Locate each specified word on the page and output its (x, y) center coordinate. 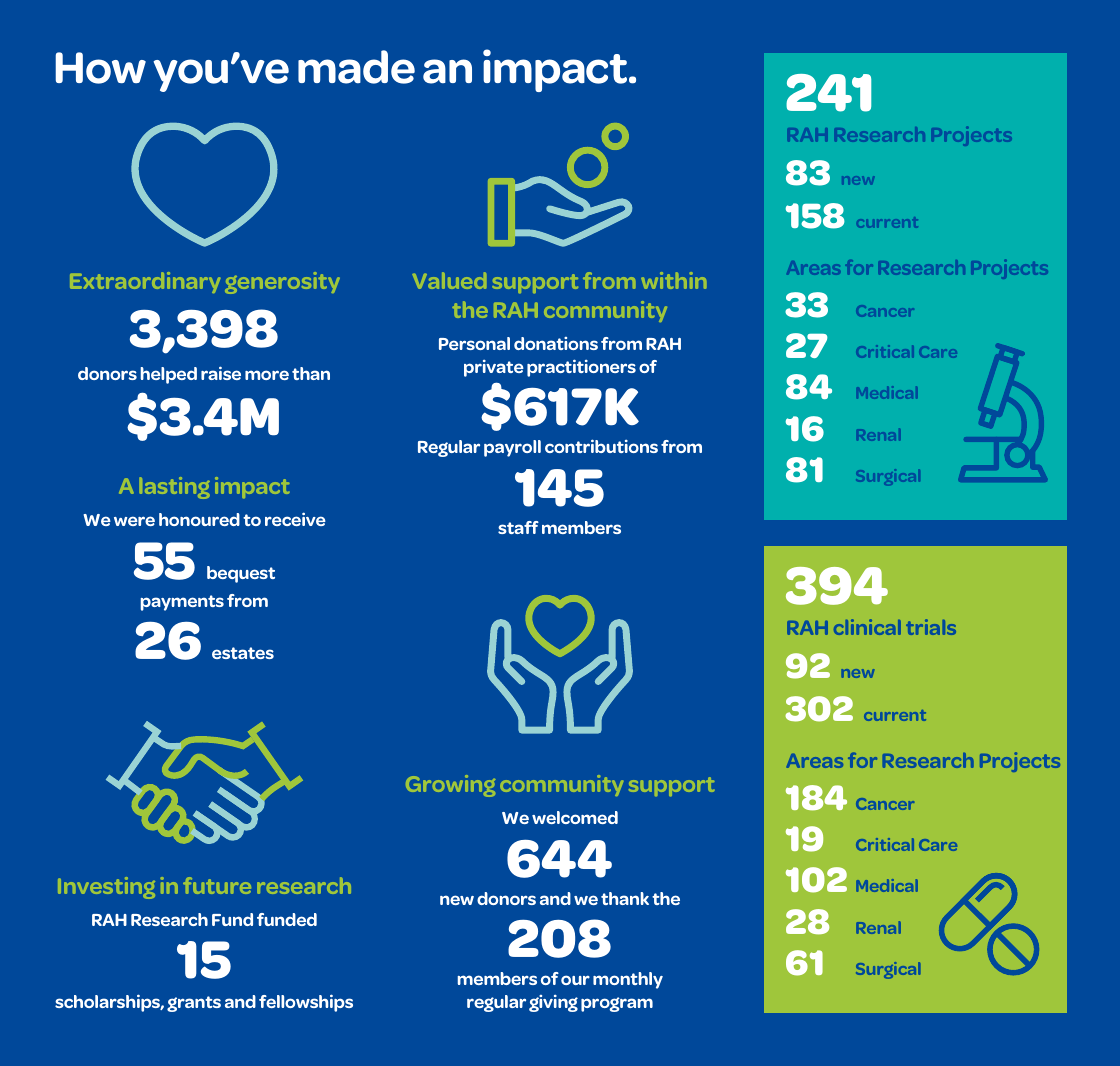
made (356, 67)
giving (553, 1003)
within (674, 280)
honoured (199, 519)
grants (194, 1004)
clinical (867, 627)
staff (518, 527)
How (100, 68)
